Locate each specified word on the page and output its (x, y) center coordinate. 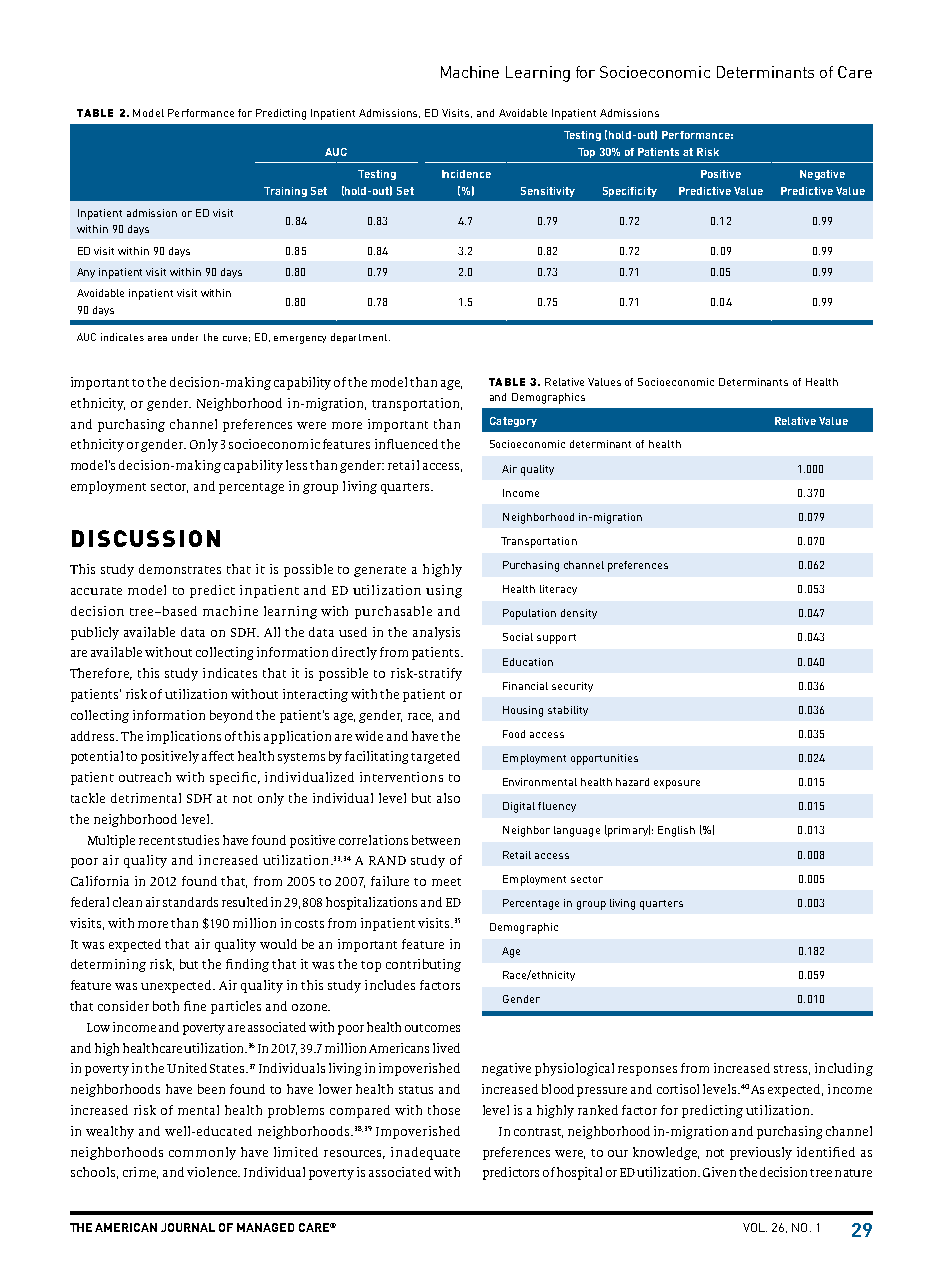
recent (157, 841)
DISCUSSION (146, 538)
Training (285, 192)
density (579, 614)
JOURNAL (188, 1227)
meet (446, 882)
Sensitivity (548, 192)
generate (380, 571)
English (676, 831)
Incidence (466, 174)
